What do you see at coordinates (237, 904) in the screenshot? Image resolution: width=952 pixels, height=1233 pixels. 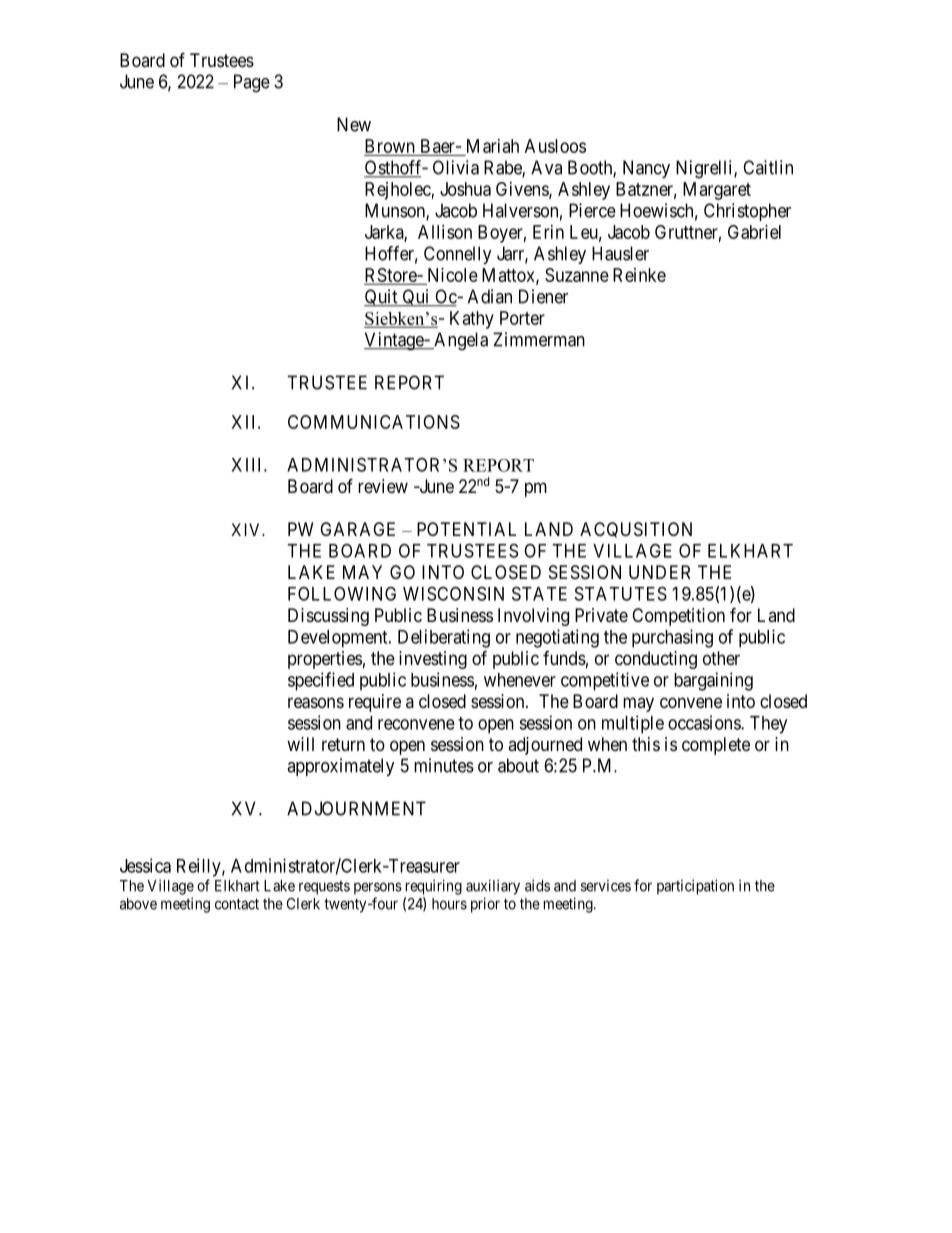 I see `contact` at bounding box center [237, 904].
